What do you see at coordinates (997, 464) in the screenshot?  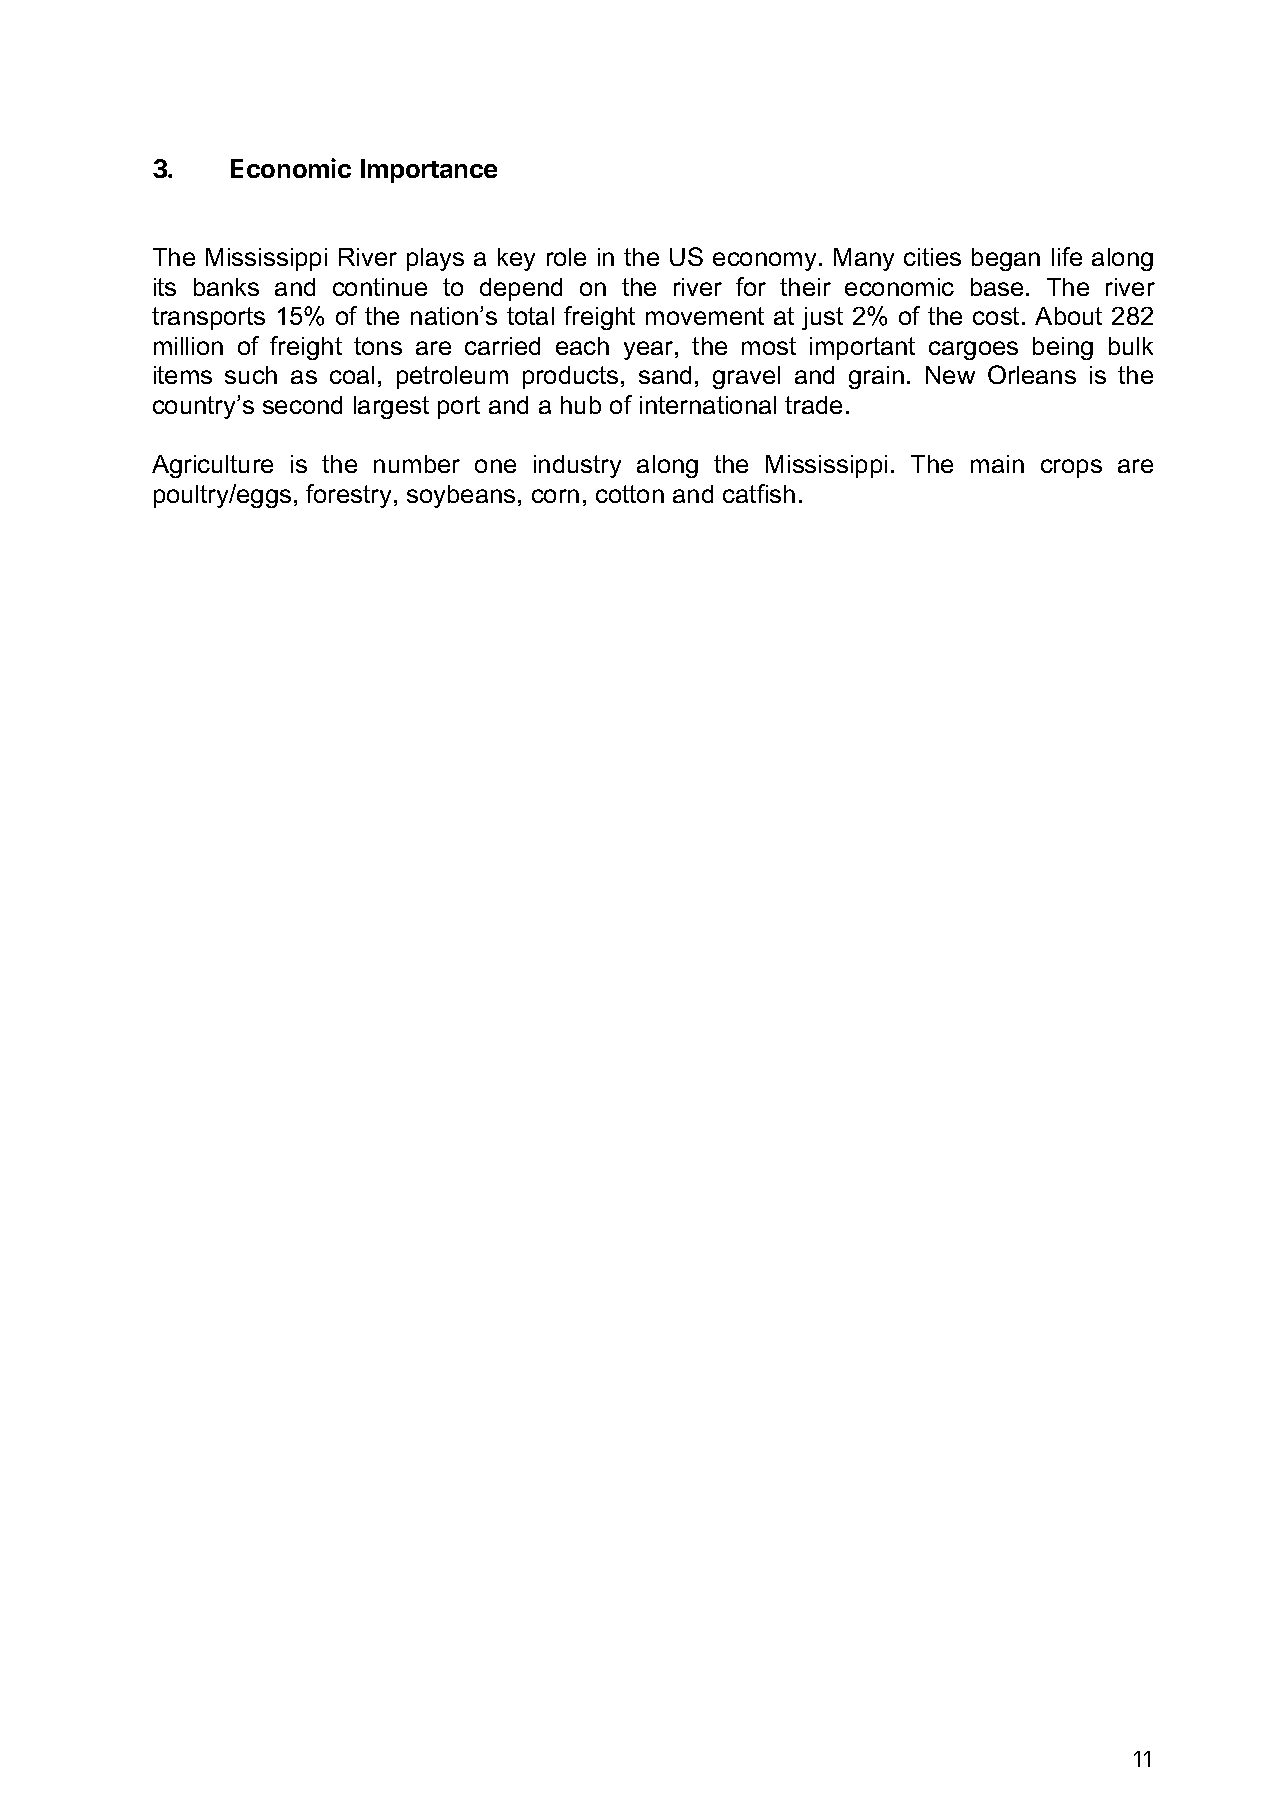 I see `main` at bounding box center [997, 464].
